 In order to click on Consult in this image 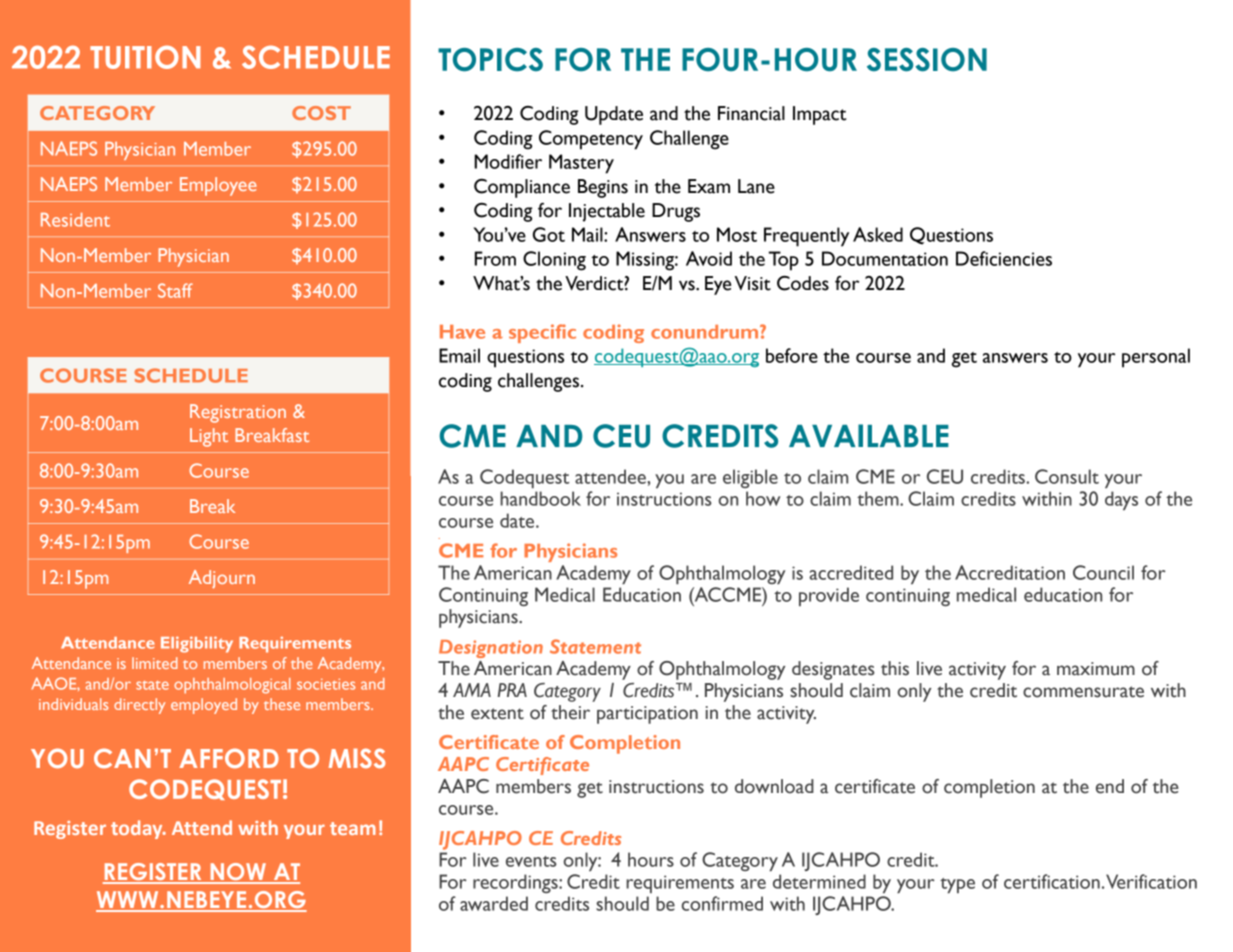, I will do `click(1067, 476)`.
